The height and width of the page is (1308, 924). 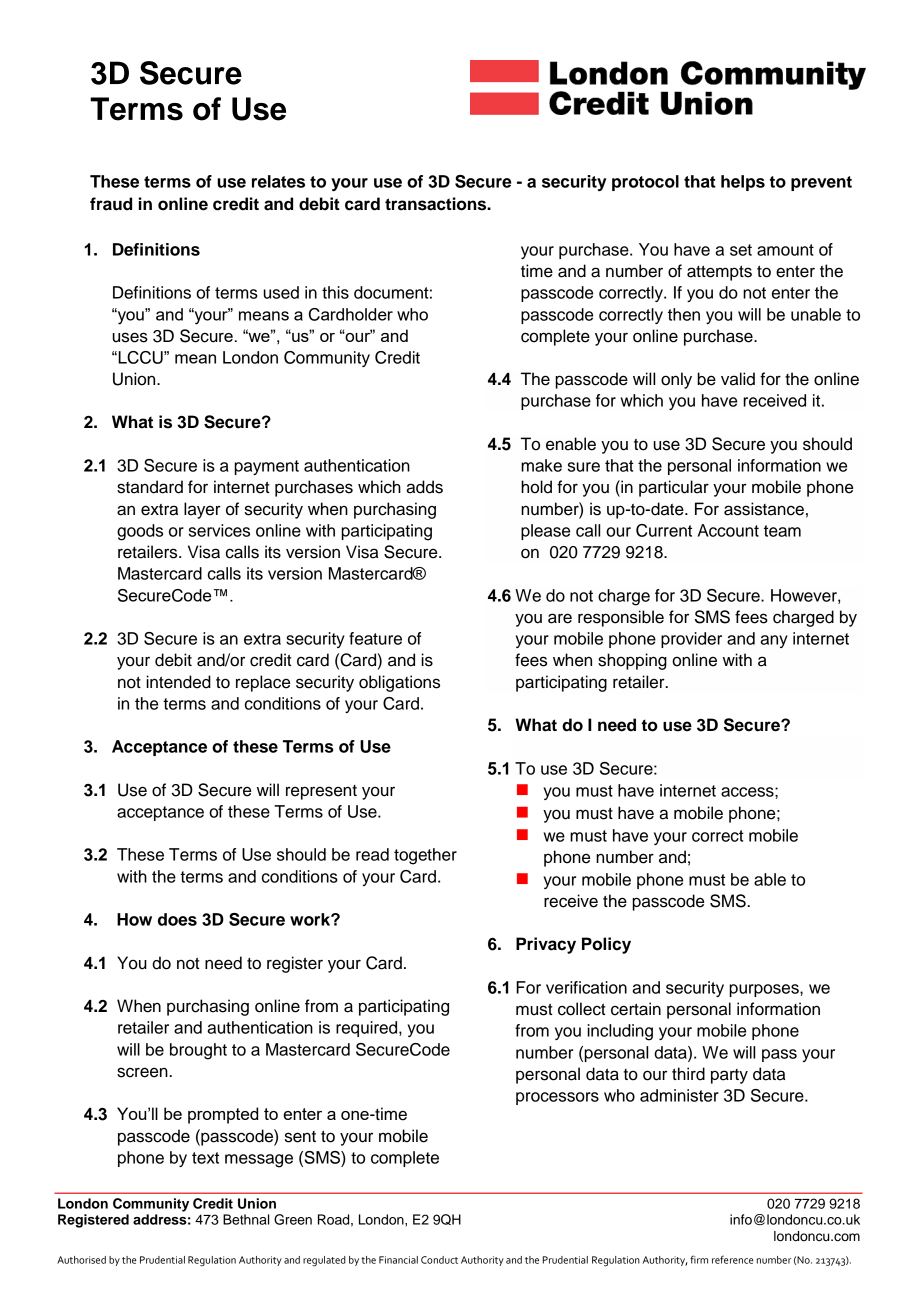 I want to click on purposes, so click(x=765, y=990).
